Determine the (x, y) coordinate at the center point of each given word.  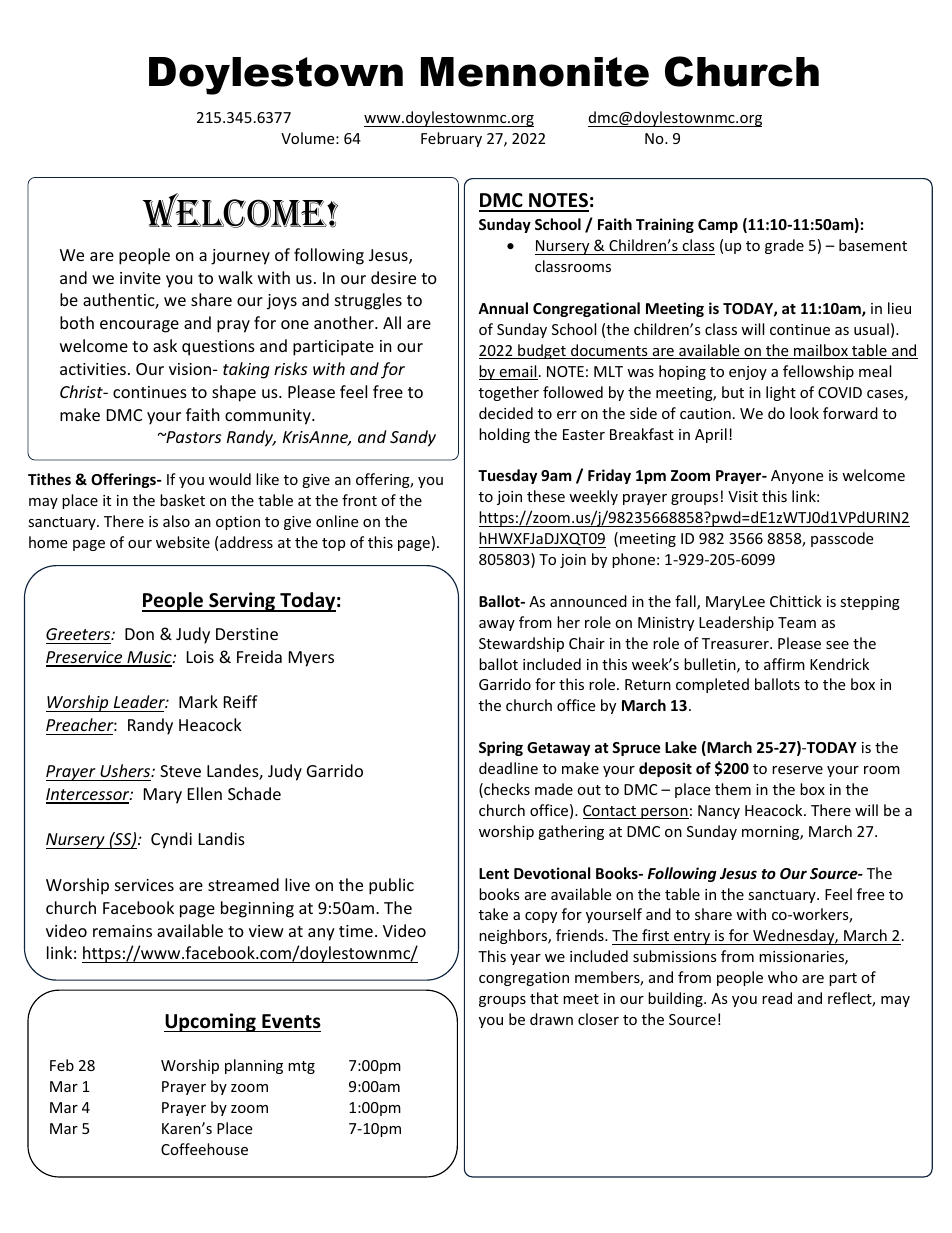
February (451, 139)
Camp (718, 226)
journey (240, 257)
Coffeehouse (204, 1149)
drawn (551, 1019)
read (777, 998)
